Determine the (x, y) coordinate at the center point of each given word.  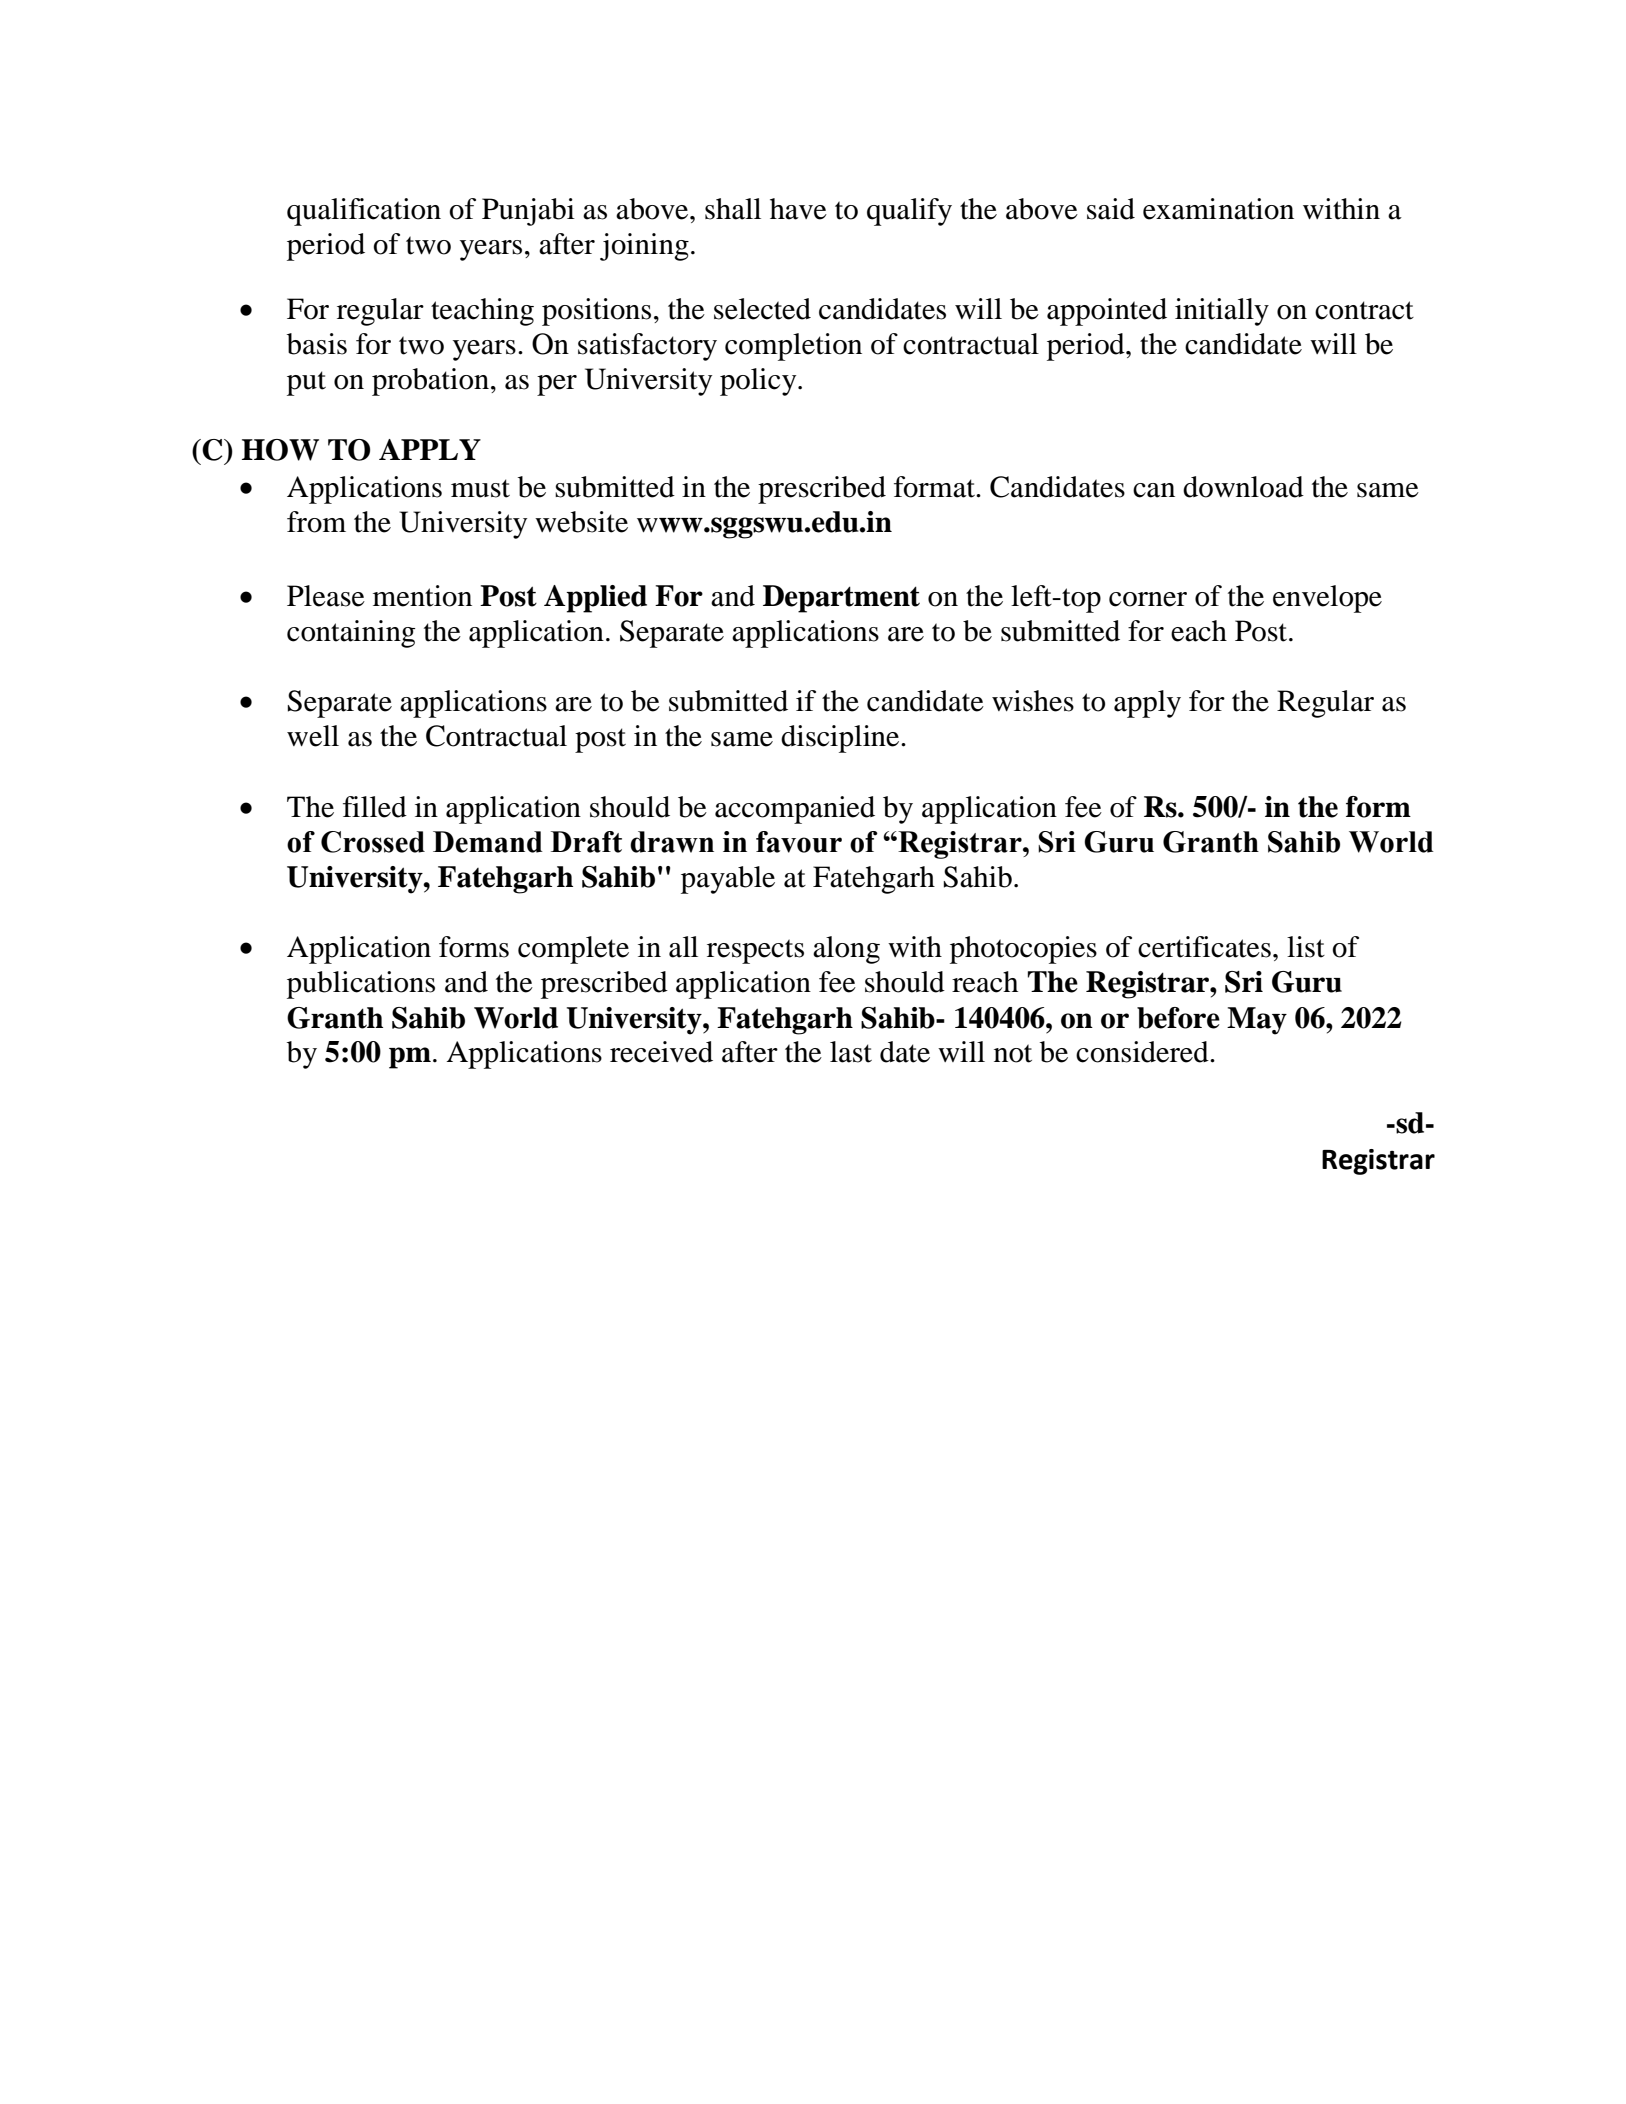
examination (1218, 209)
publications (361, 985)
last (851, 1052)
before (1178, 1018)
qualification (364, 212)
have (798, 209)
